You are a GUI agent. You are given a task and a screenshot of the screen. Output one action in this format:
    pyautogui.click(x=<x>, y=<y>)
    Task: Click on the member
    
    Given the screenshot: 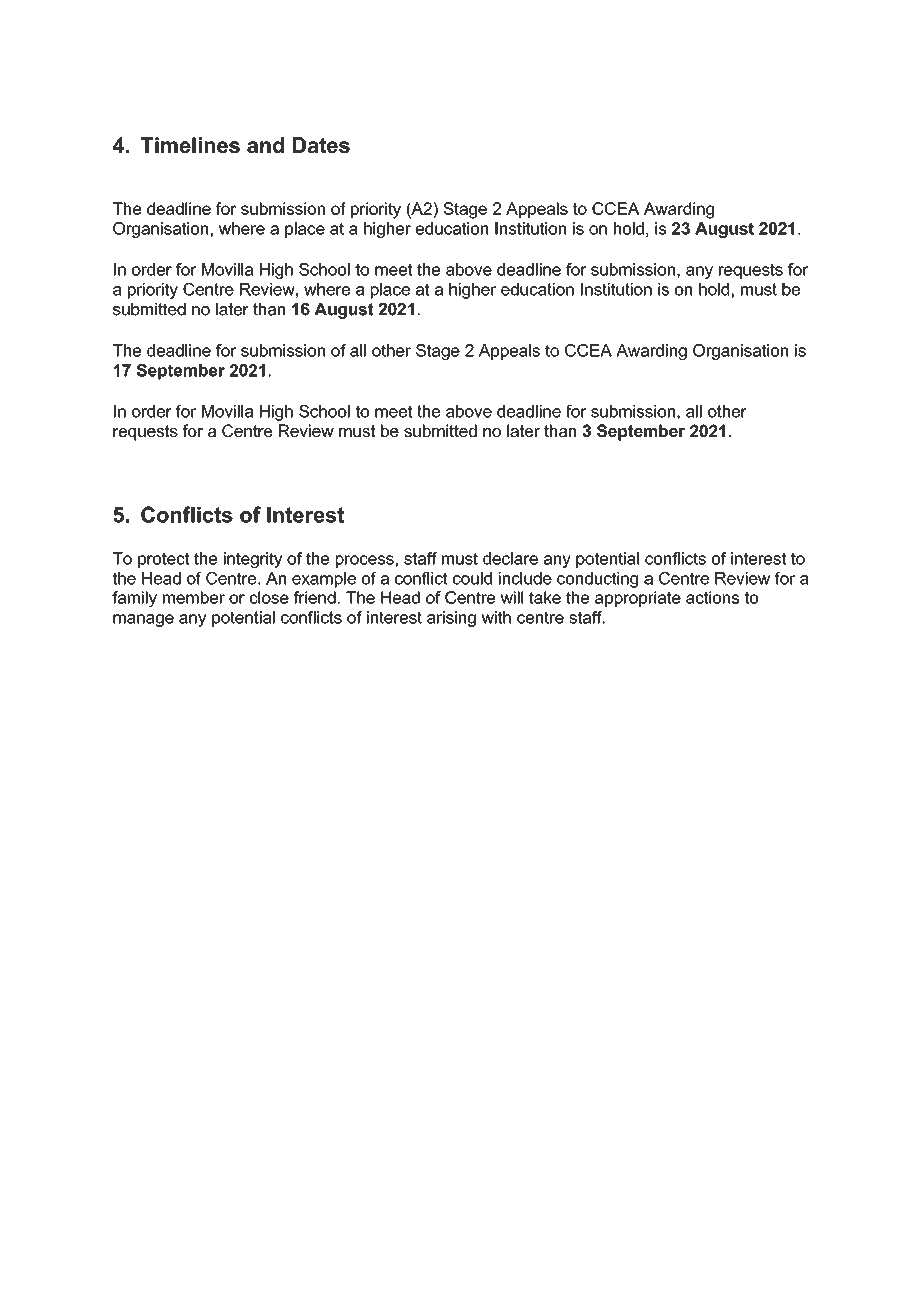 What is the action you would take?
    pyautogui.click(x=194, y=597)
